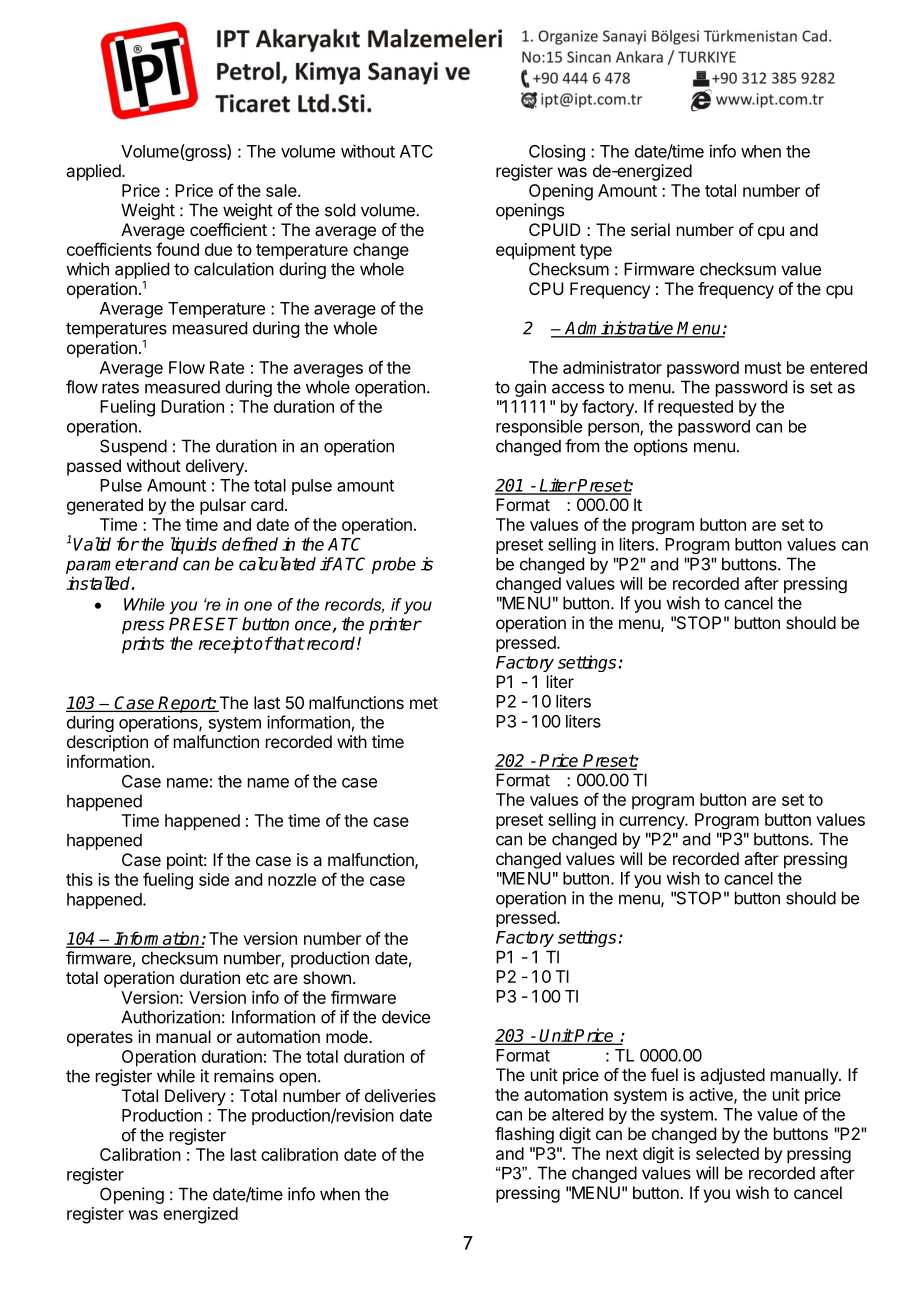 The height and width of the image is (1308, 924). What do you see at coordinates (177, 249) in the image?
I see `found` at bounding box center [177, 249].
